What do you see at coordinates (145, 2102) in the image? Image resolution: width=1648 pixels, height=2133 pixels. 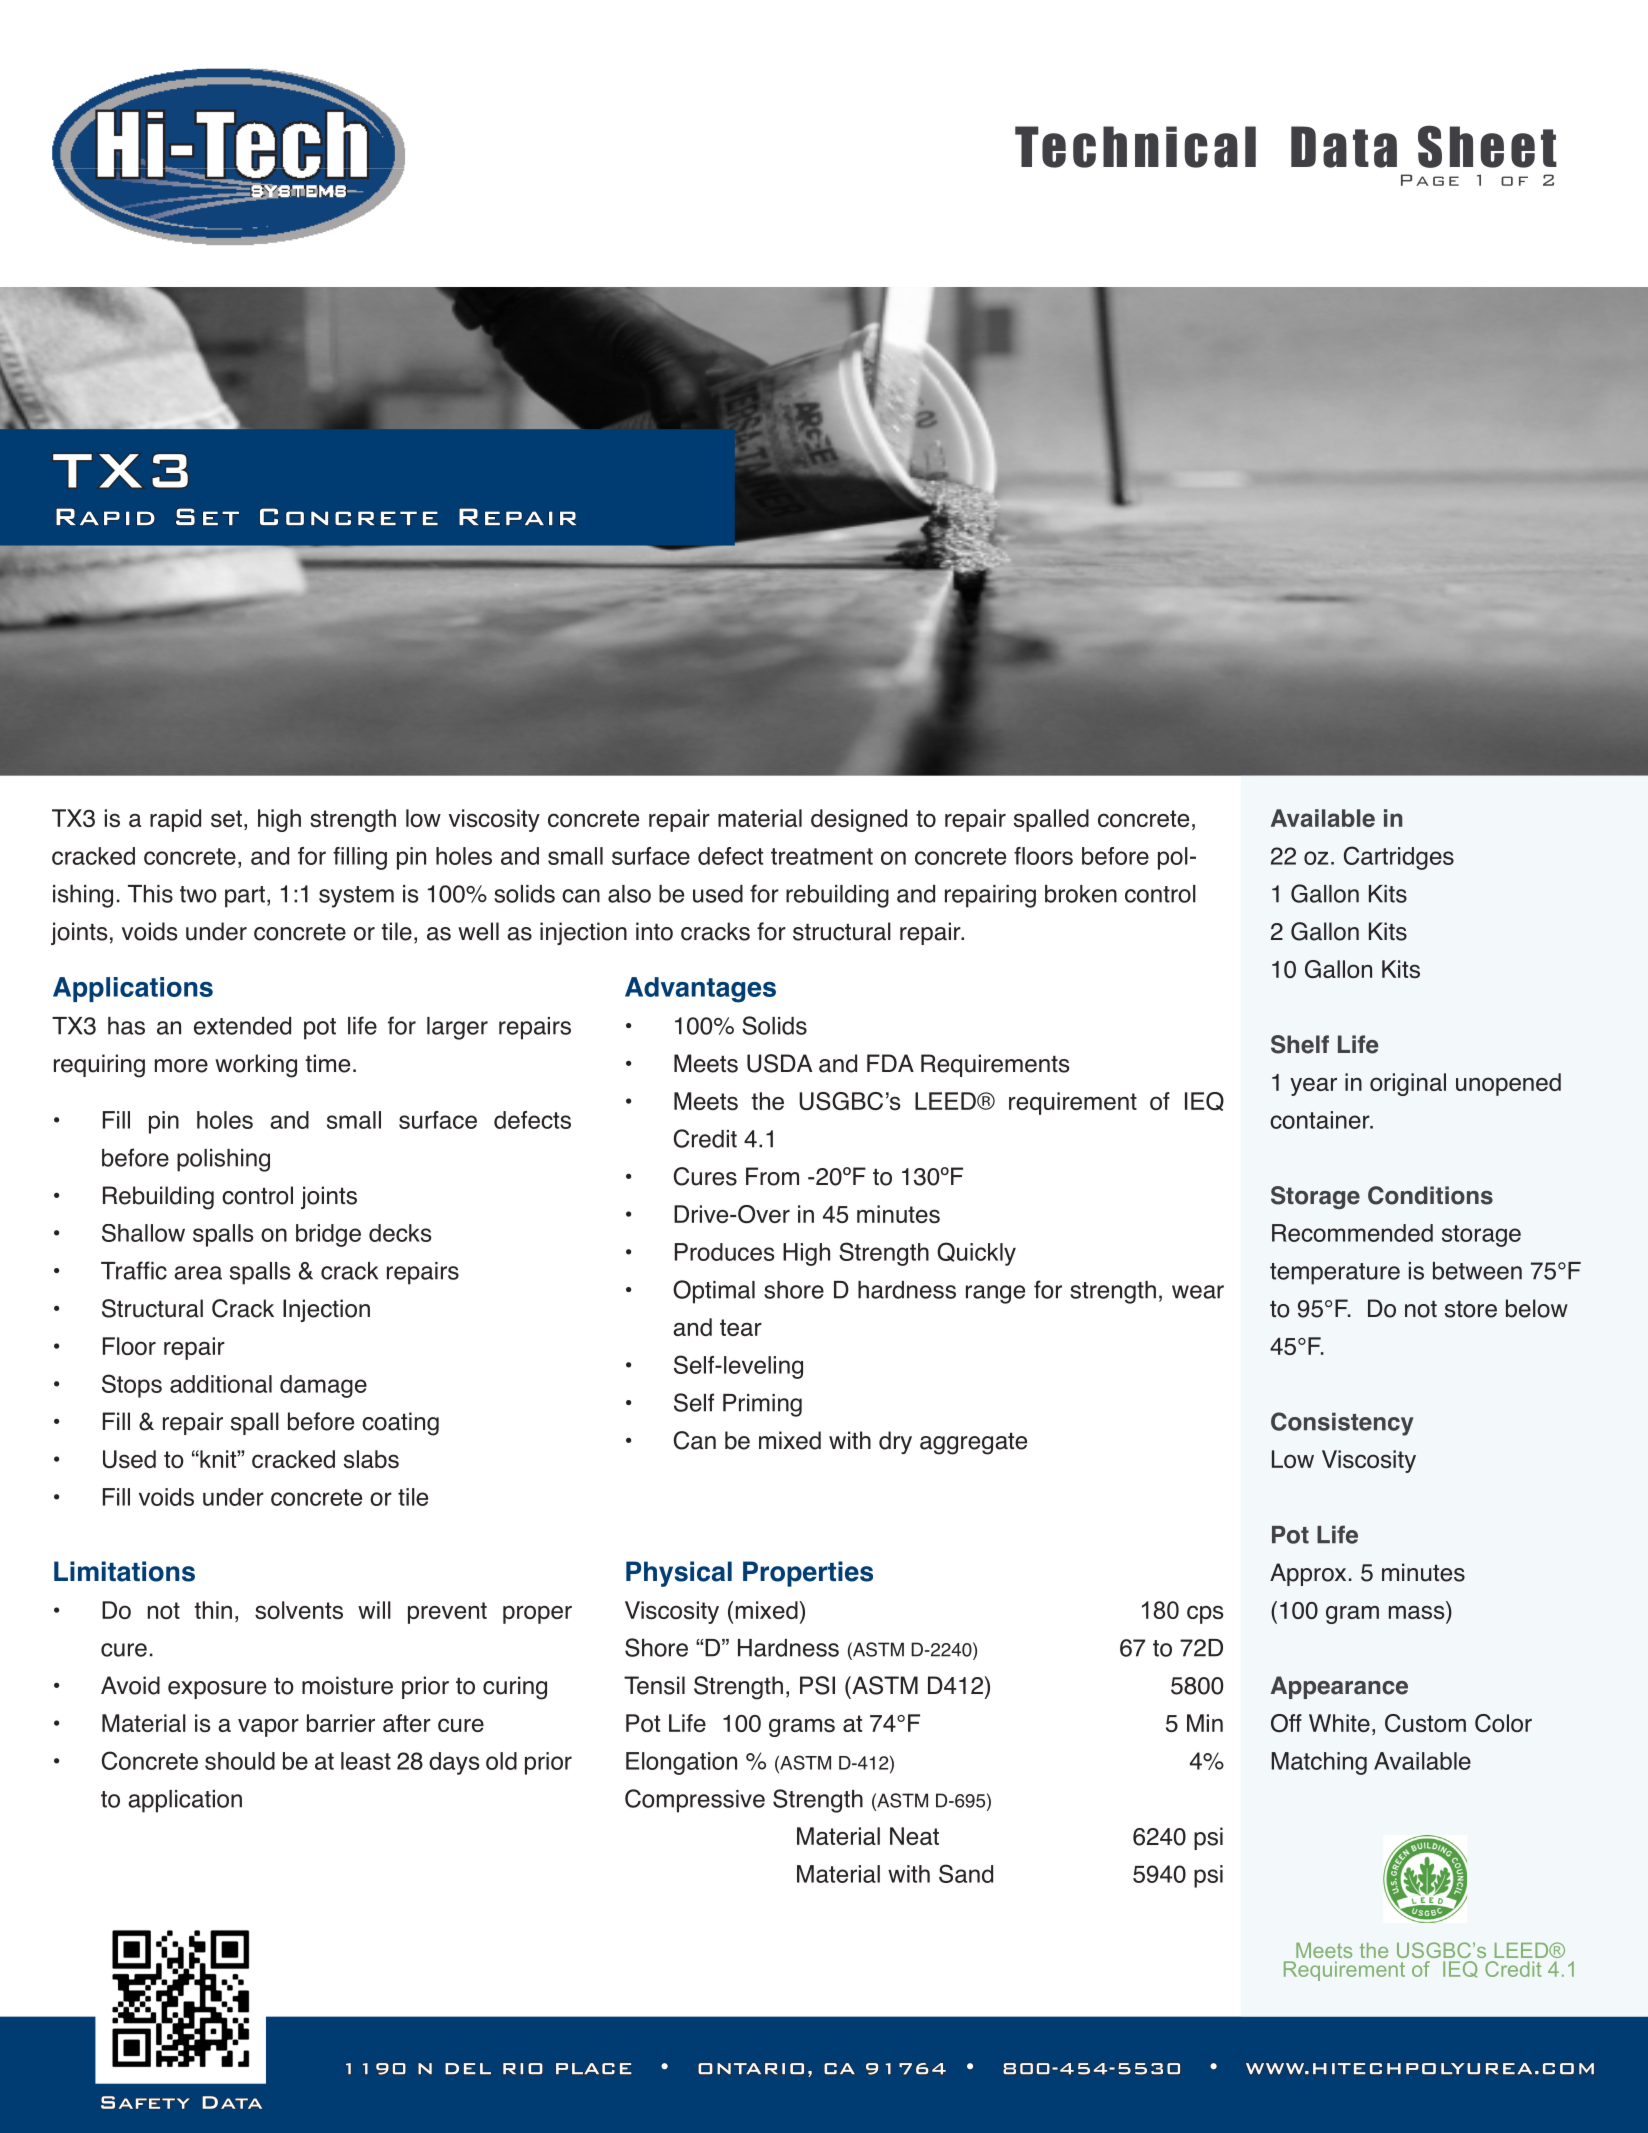 I see `Safety` at bounding box center [145, 2102].
